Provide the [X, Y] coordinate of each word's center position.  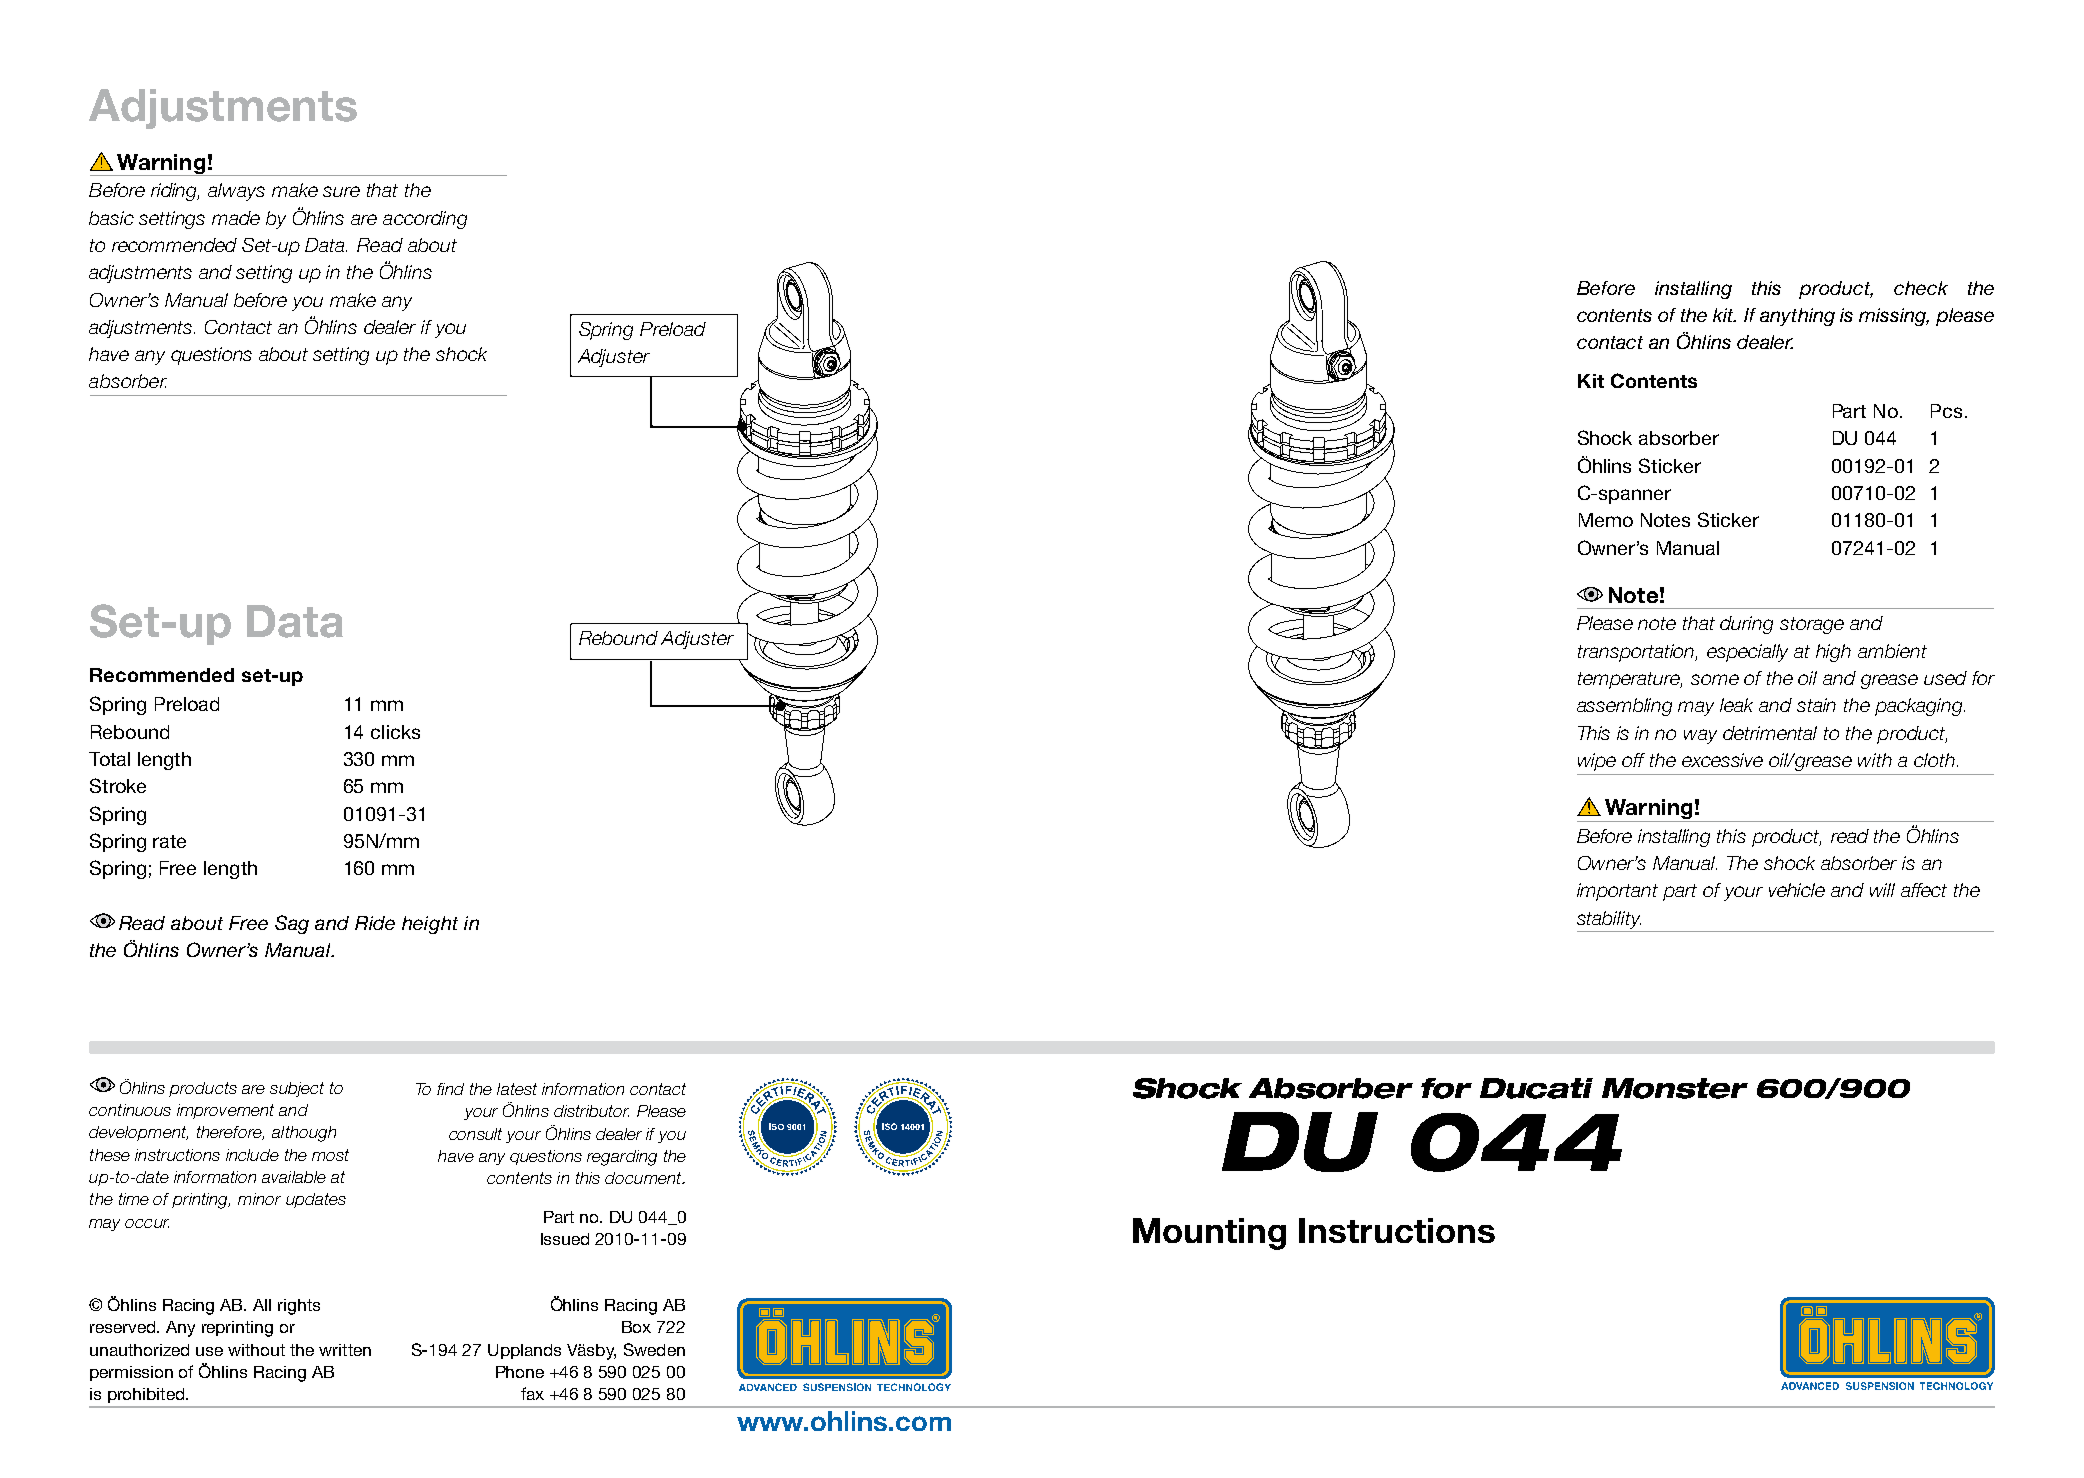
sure [341, 191]
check [1921, 288]
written [345, 1350]
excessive [1722, 760]
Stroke [118, 785]
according [425, 220]
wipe [1597, 762]
